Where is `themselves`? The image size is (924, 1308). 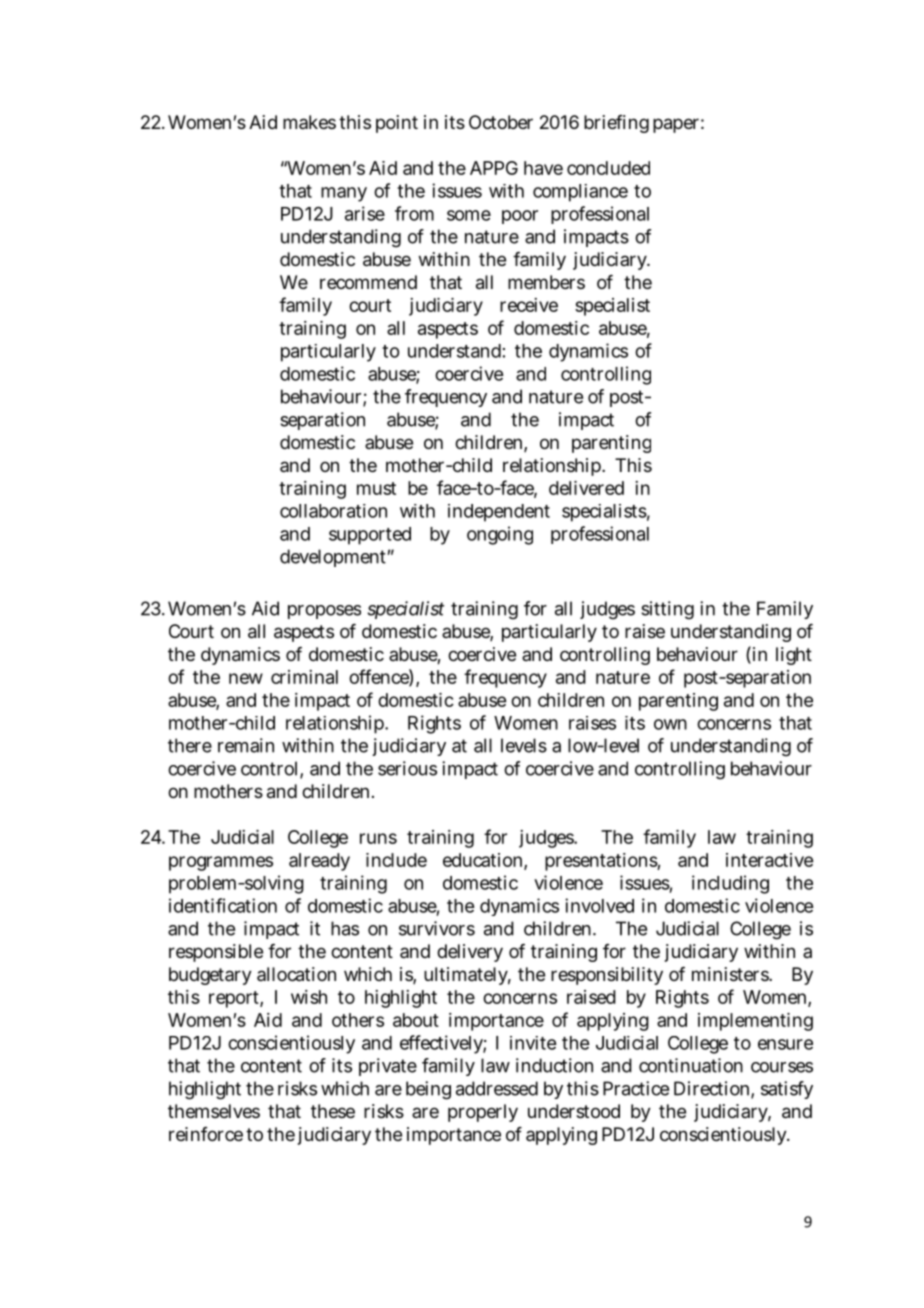 themselves is located at coordinates (214, 1111).
